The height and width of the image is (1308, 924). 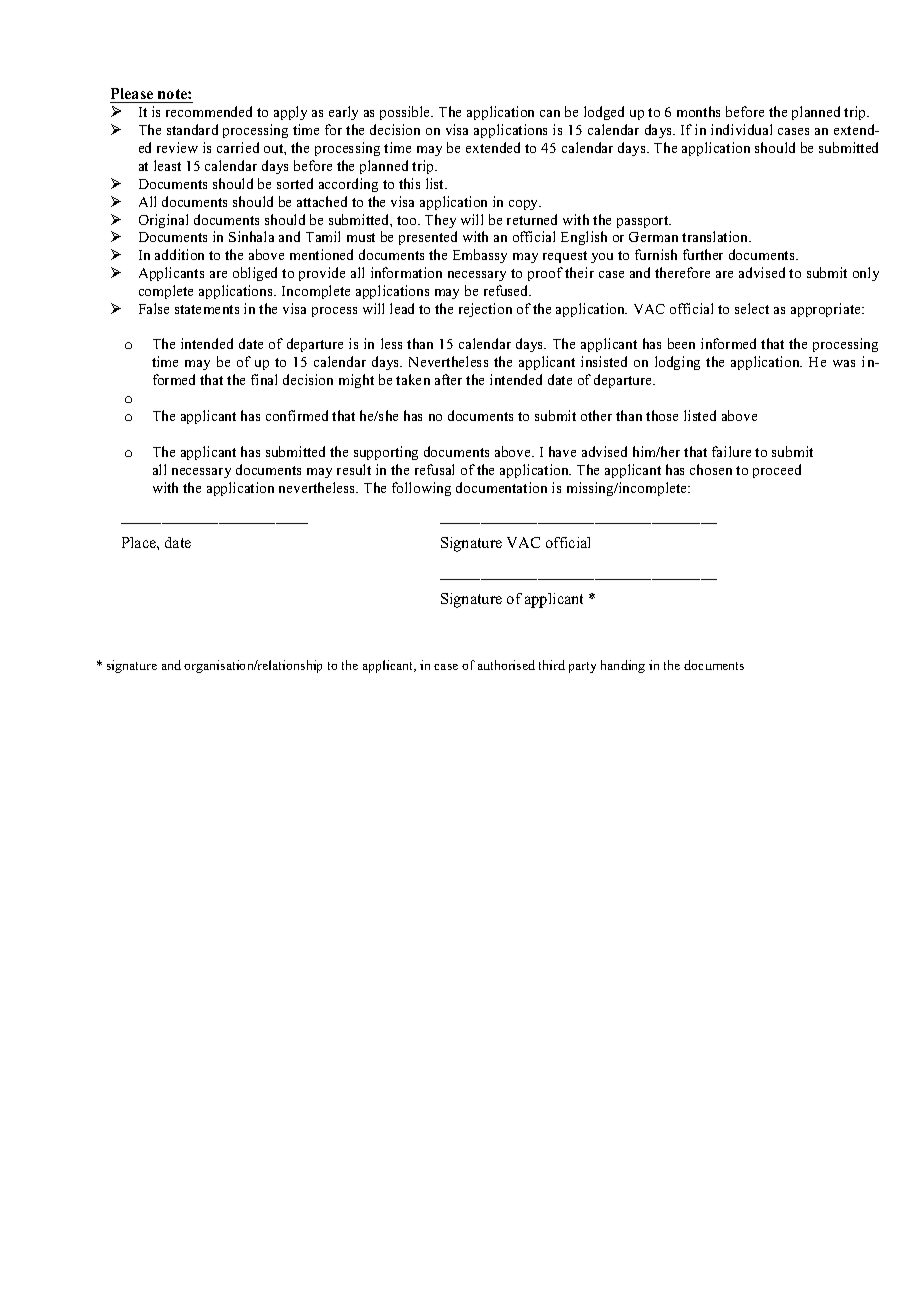 I want to click on recommended, so click(x=209, y=111).
